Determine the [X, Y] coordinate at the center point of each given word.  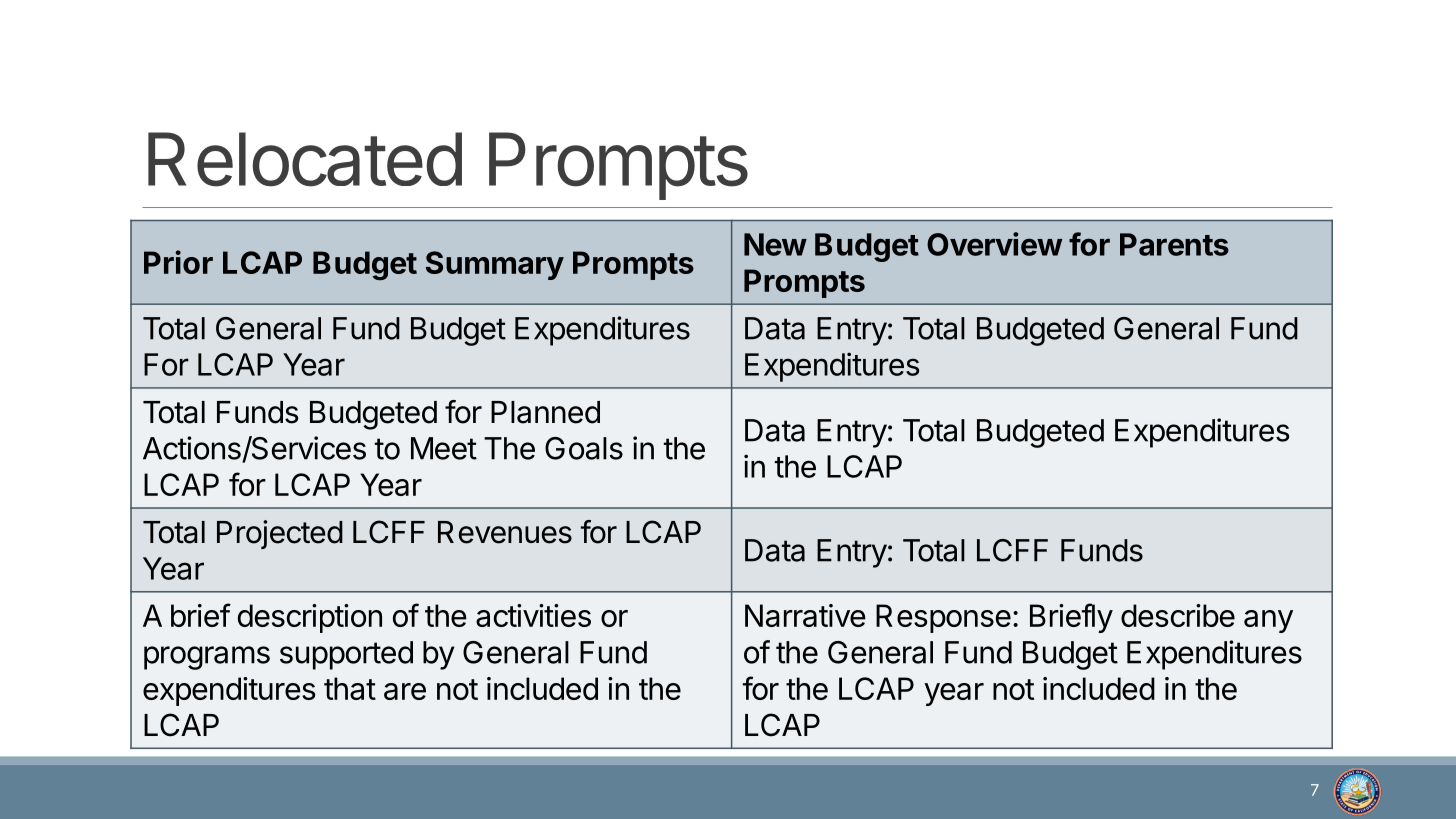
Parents [1174, 244]
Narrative [805, 615]
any [1268, 621]
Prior [178, 262]
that [350, 688]
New [775, 244]
